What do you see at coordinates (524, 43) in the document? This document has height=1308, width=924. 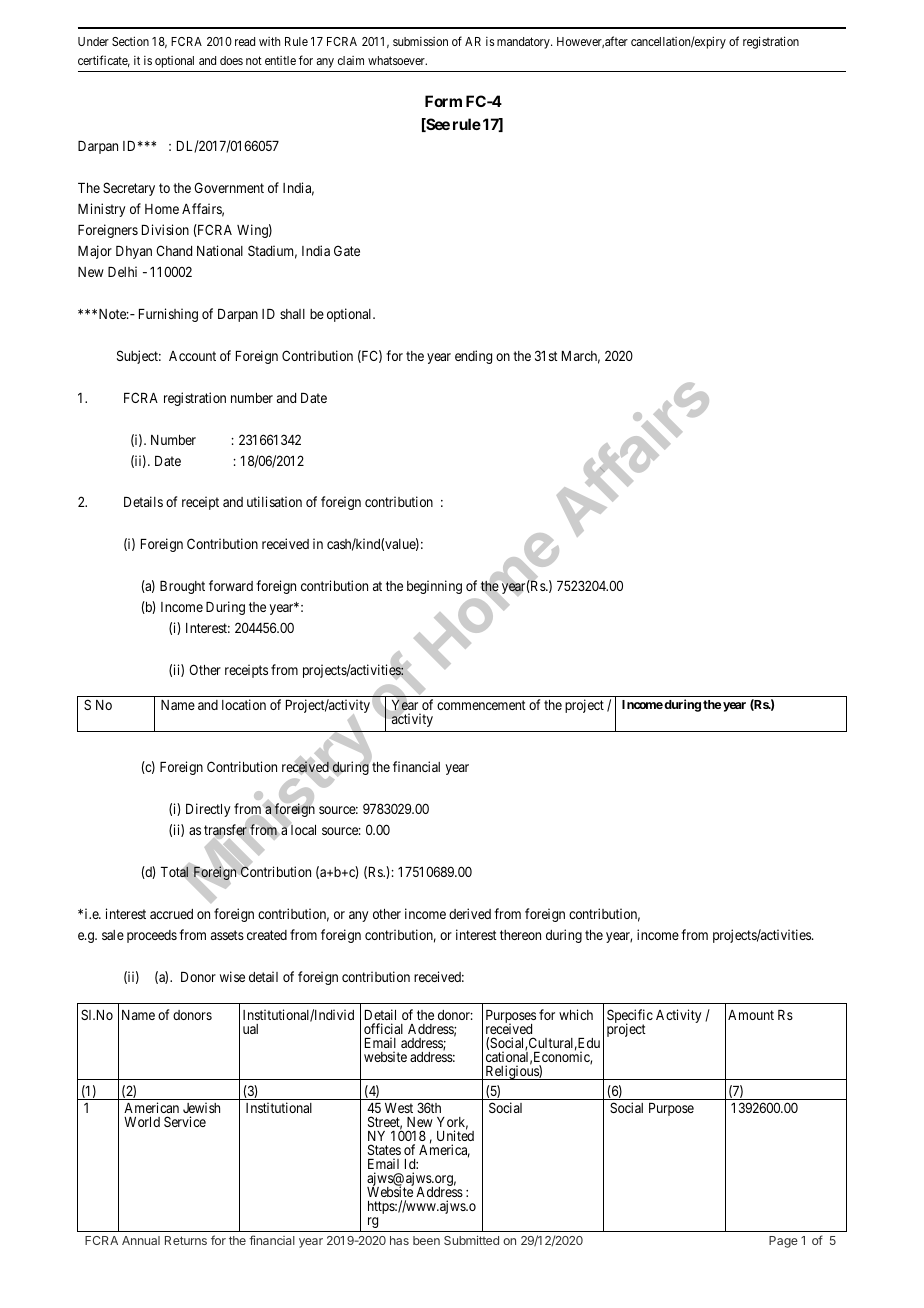 I see `mandatory` at bounding box center [524, 43].
